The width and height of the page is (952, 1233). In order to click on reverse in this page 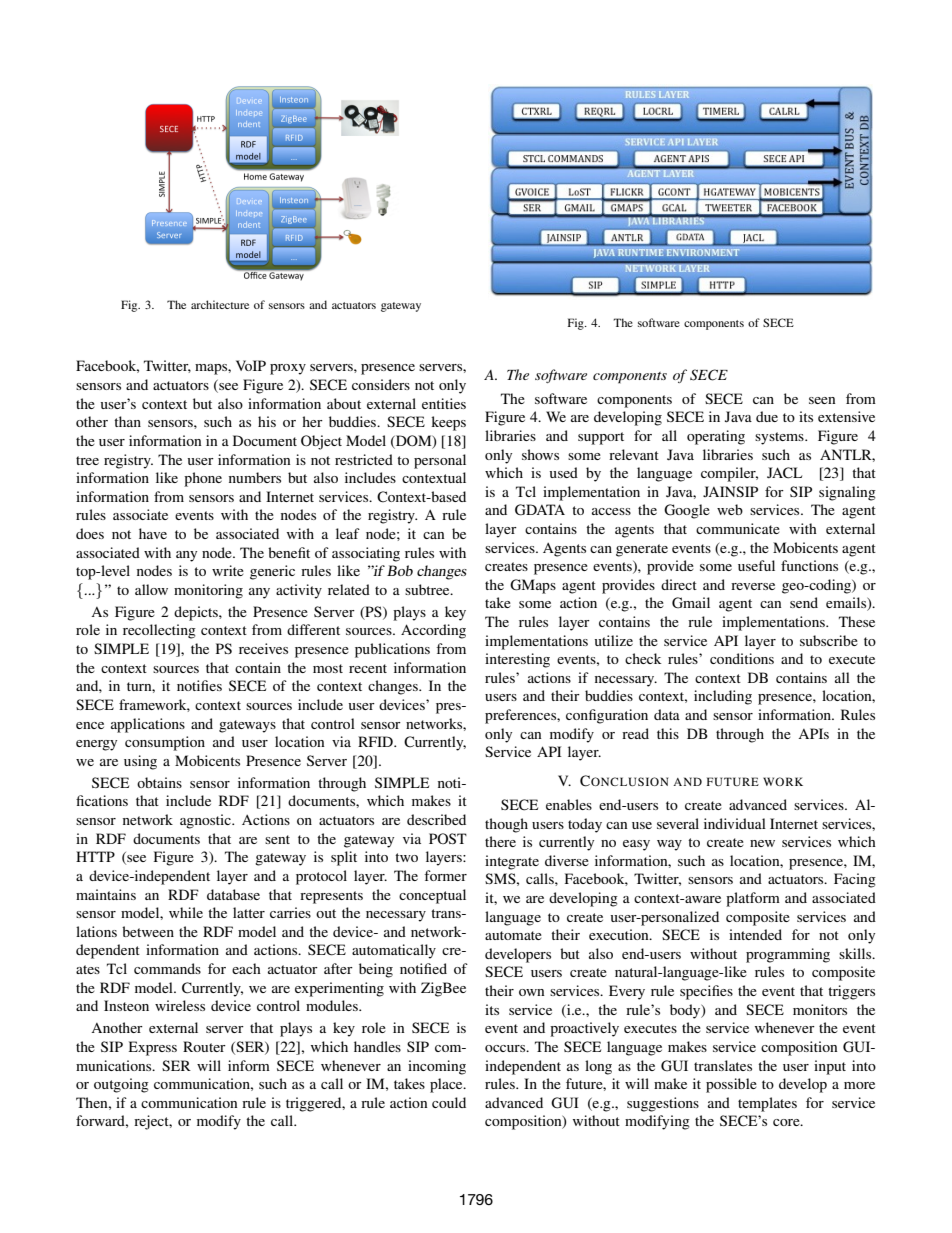, I will do `click(753, 586)`.
